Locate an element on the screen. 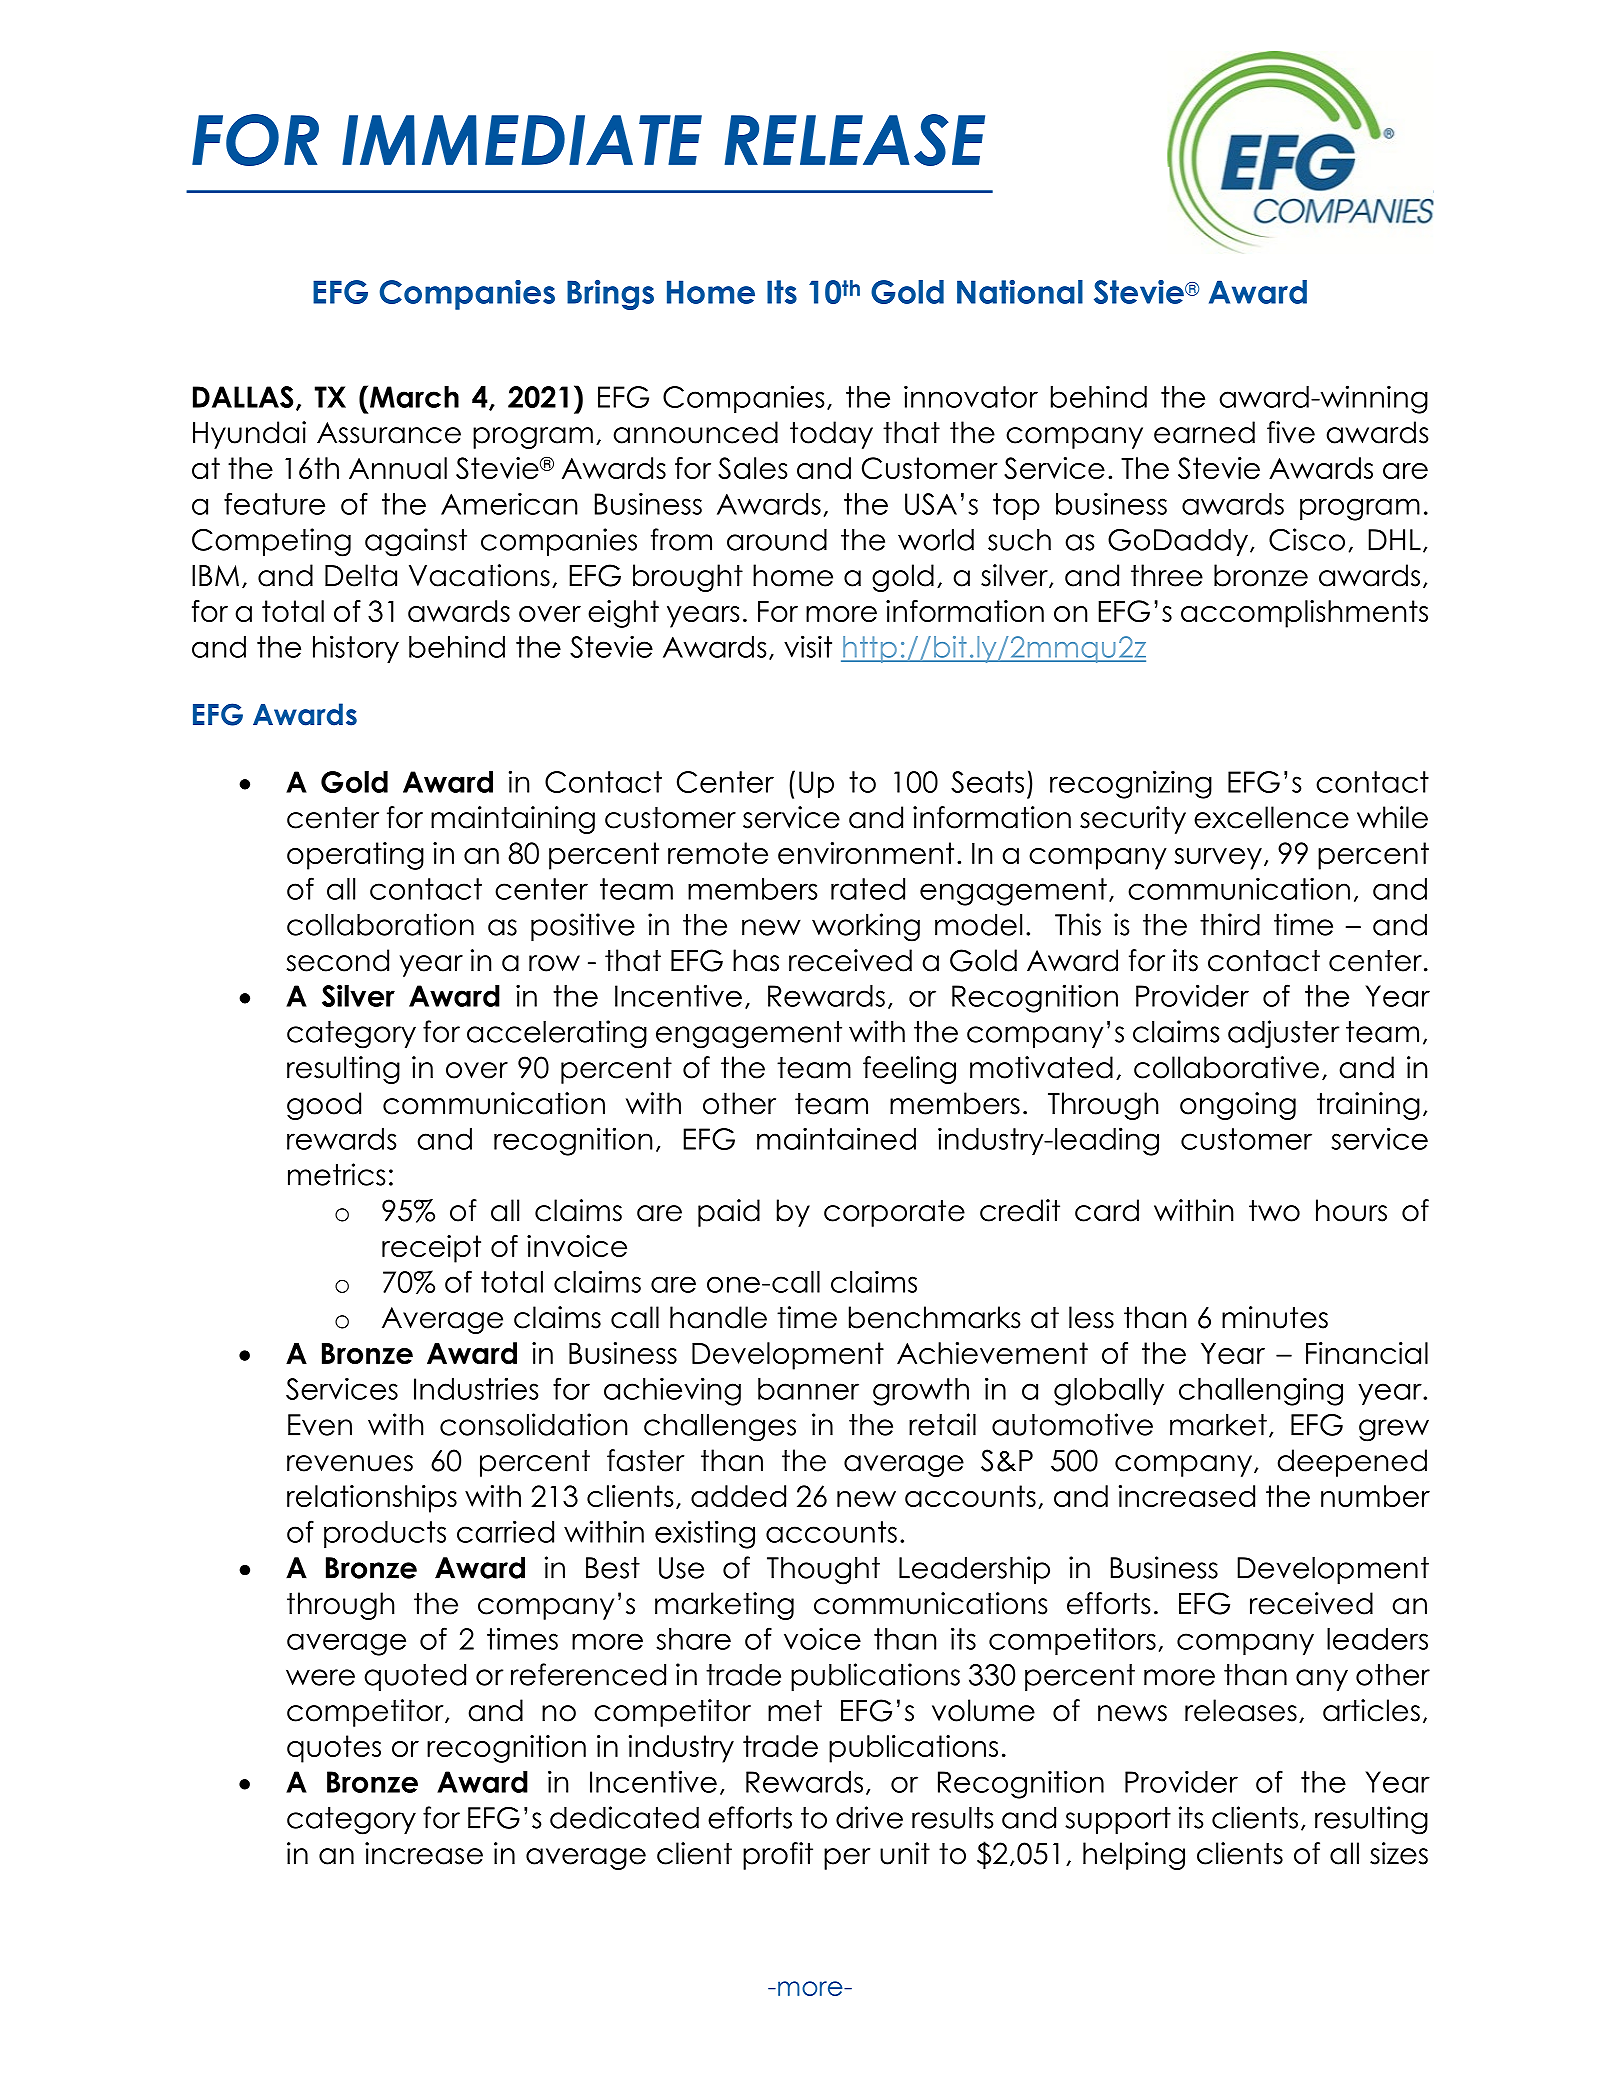 The width and height of the screenshot is (1620, 2097). visit is located at coordinates (808, 646).
